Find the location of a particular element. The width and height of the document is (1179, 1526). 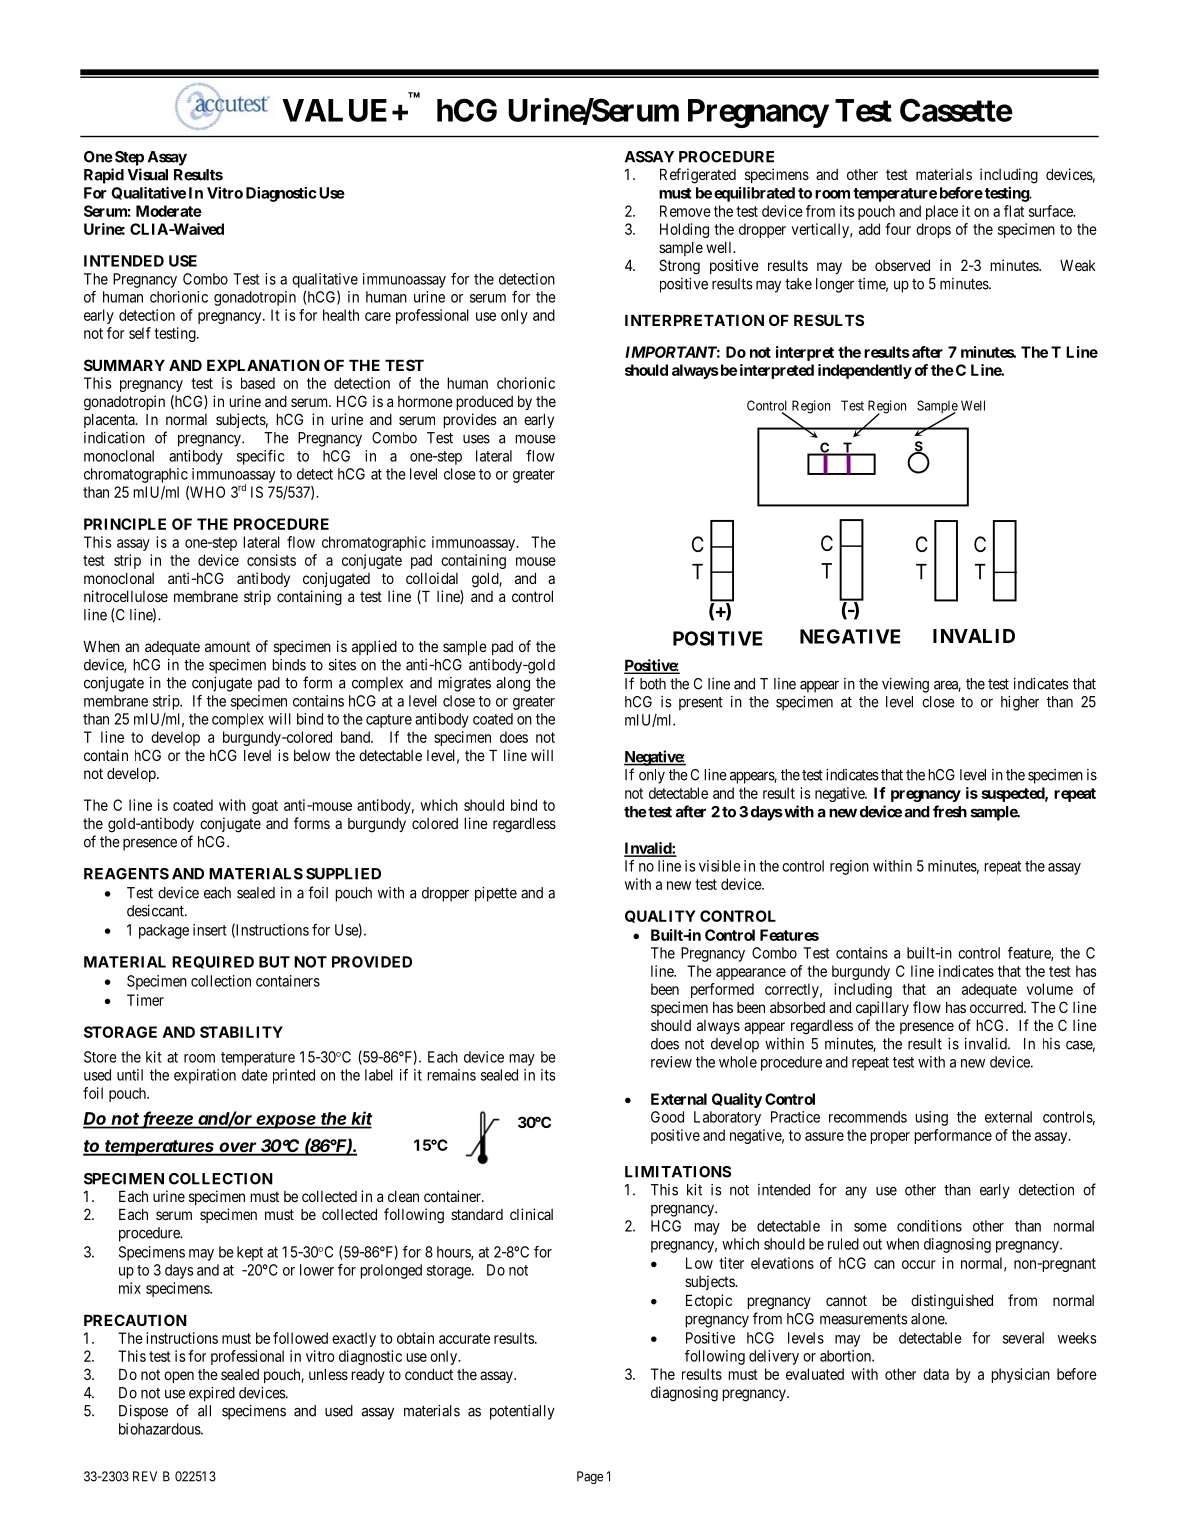

Page is located at coordinates (590, 1477).
